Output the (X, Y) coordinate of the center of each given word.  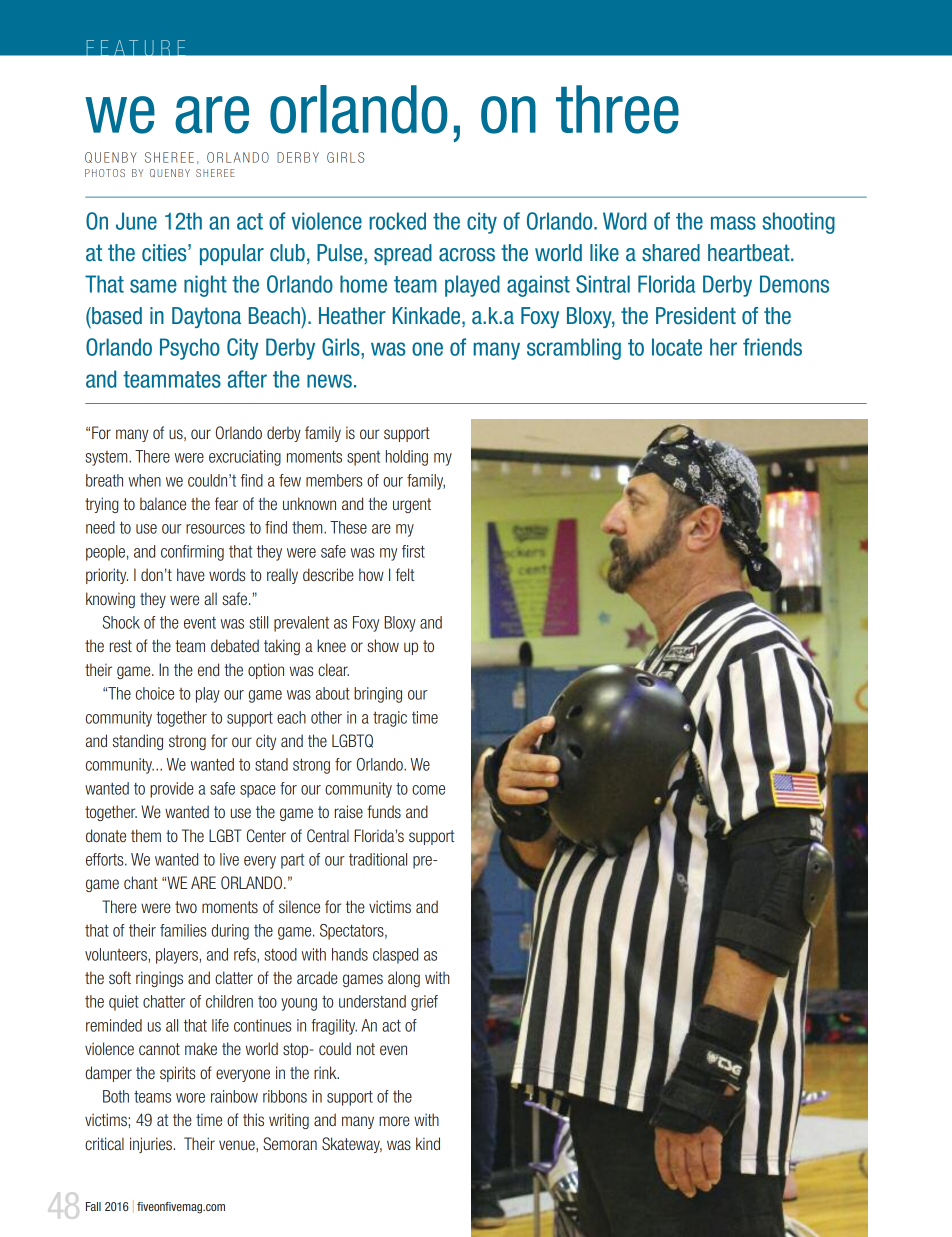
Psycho (190, 349)
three (617, 109)
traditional (378, 859)
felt (405, 574)
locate (677, 347)
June (136, 221)
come (428, 790)
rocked (397, 221)
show (383, 645)
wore (190, 1098)
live (229, 859)
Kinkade (426, 316)
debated (235, 645)
